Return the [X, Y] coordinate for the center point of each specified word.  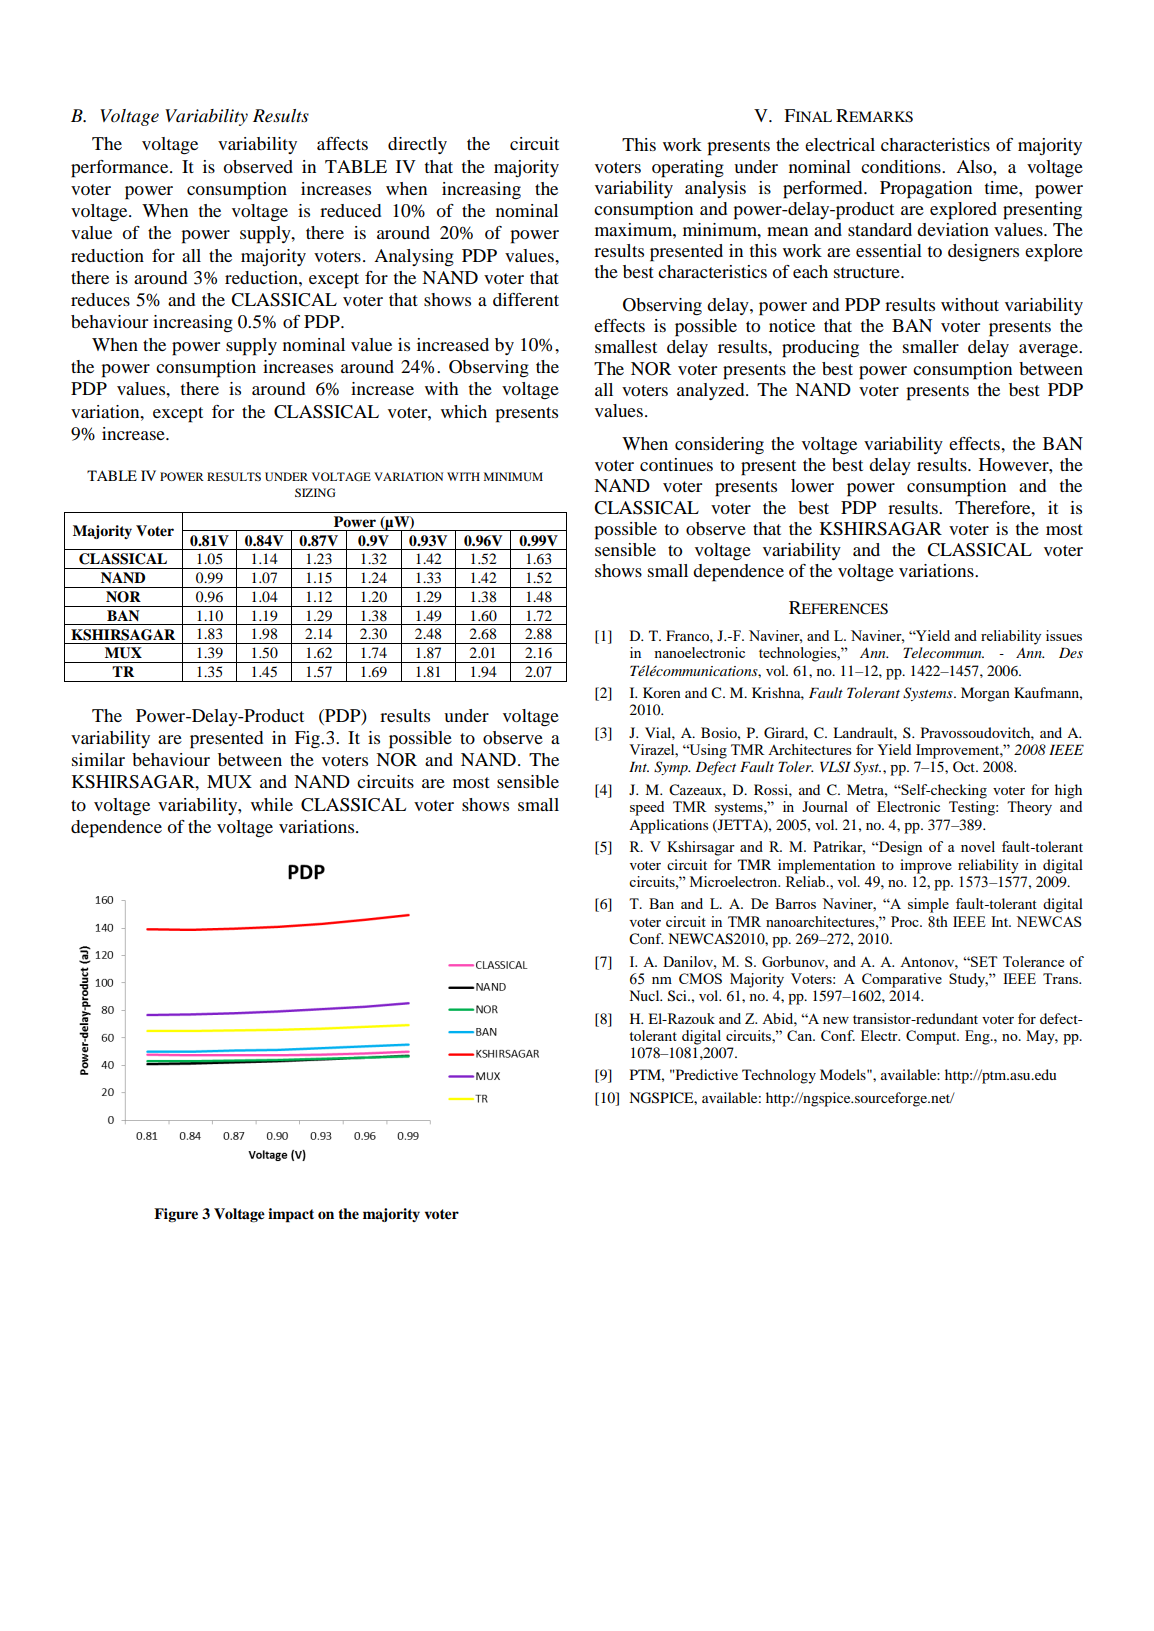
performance [121, 169]
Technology [779, 1076]
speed [647, 808]
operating [688, 169]
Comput [932, 1037]
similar [98, 759]
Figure [176, 1215]
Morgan [985, 694]
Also [975, 166]
